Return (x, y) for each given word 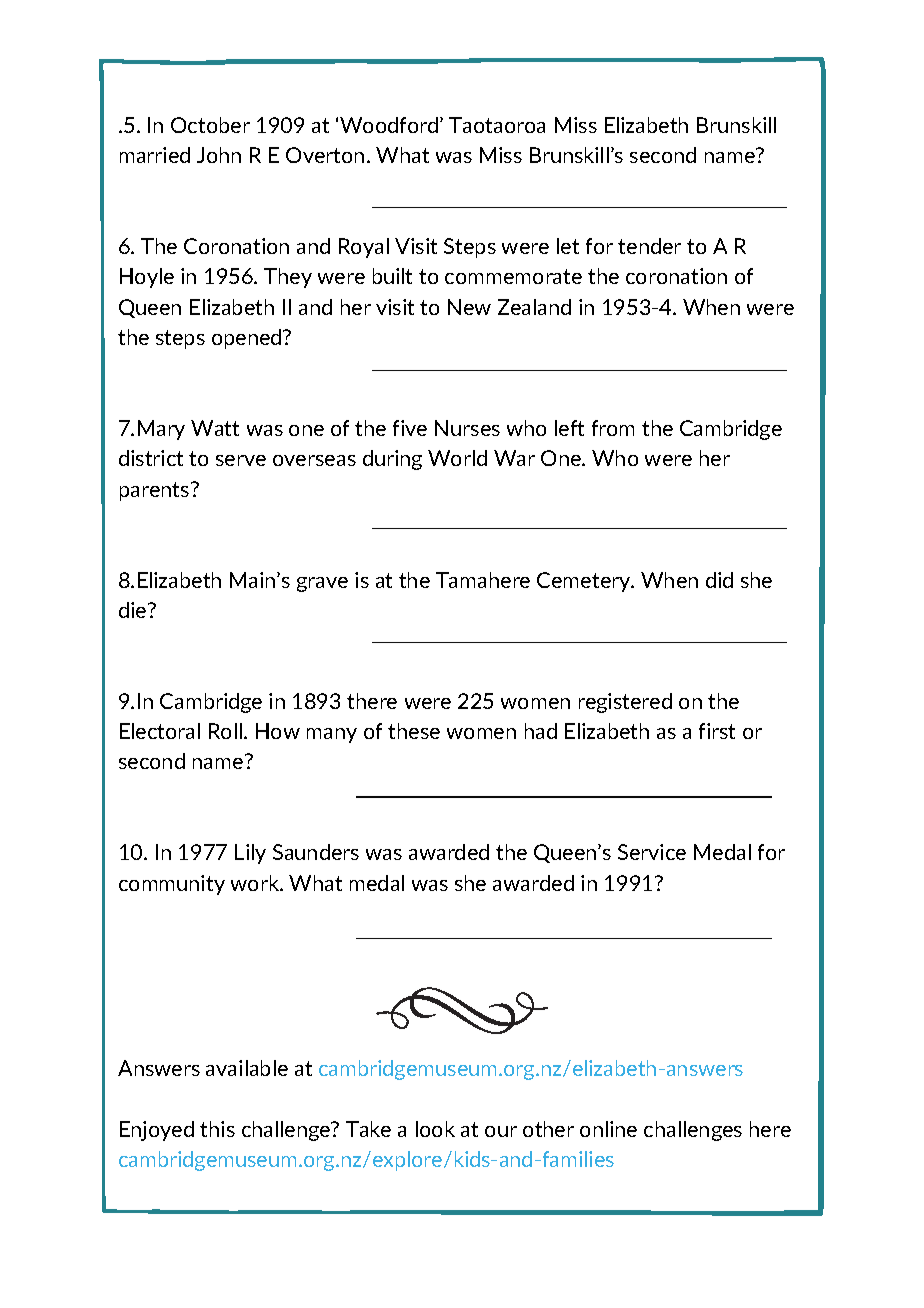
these (414, 731)
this (217, 1129)
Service (652, 852)
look (435, 1129)
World (457, 458)
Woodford (390, 125)
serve (241, 460)
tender (649, 246)
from (613, 428)
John (219, 155)
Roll (225, 731)
